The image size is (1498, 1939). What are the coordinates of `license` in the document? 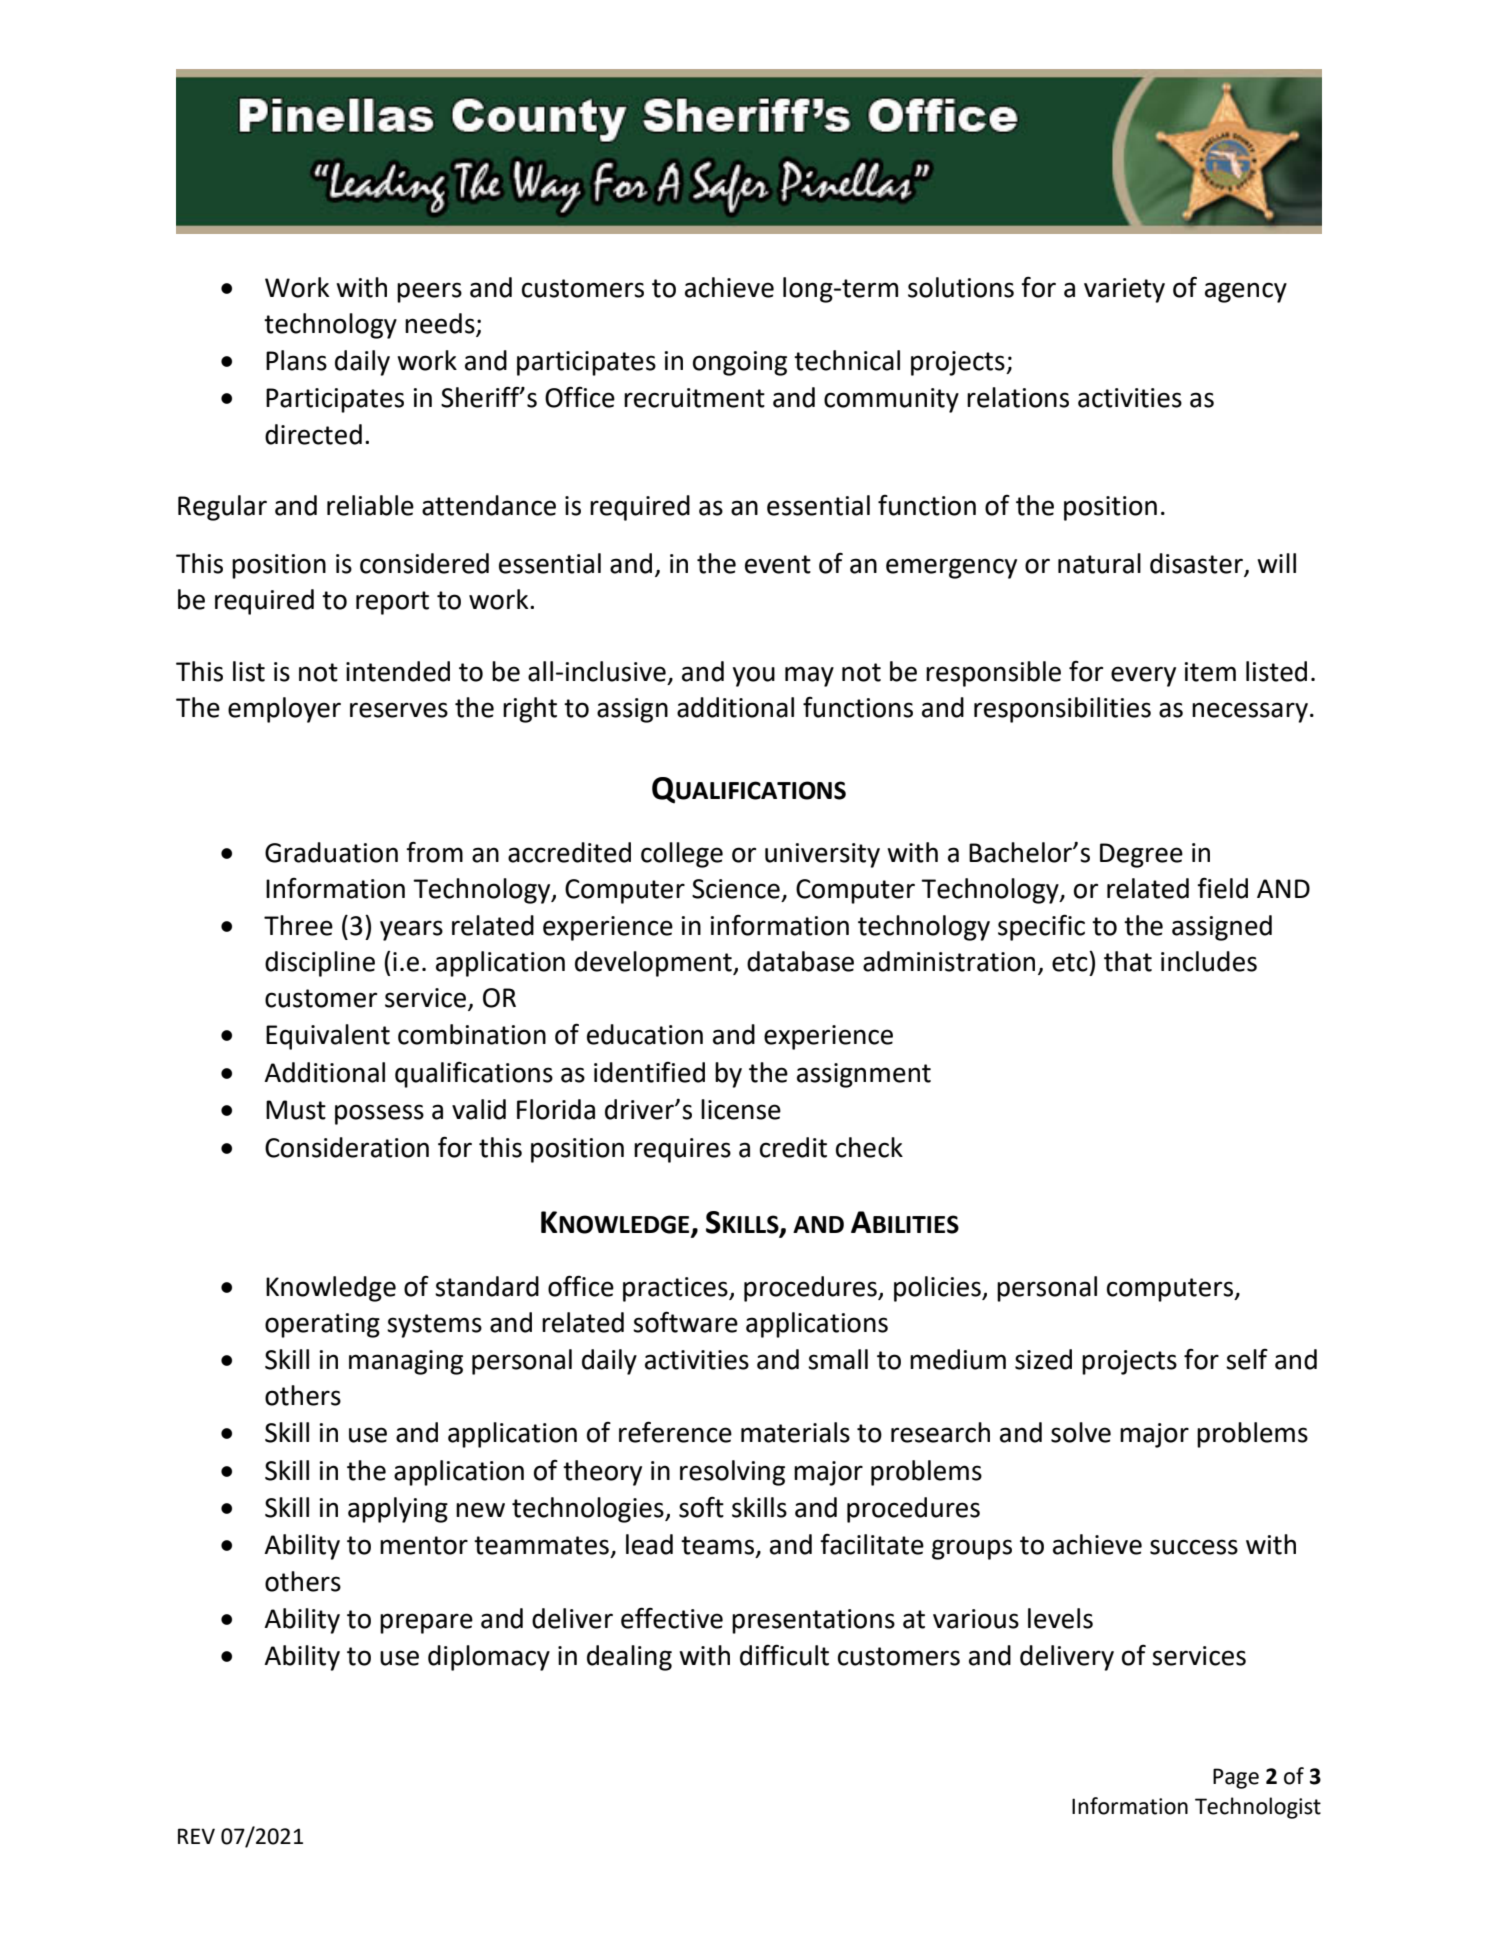 It's located at (741, 1109).
